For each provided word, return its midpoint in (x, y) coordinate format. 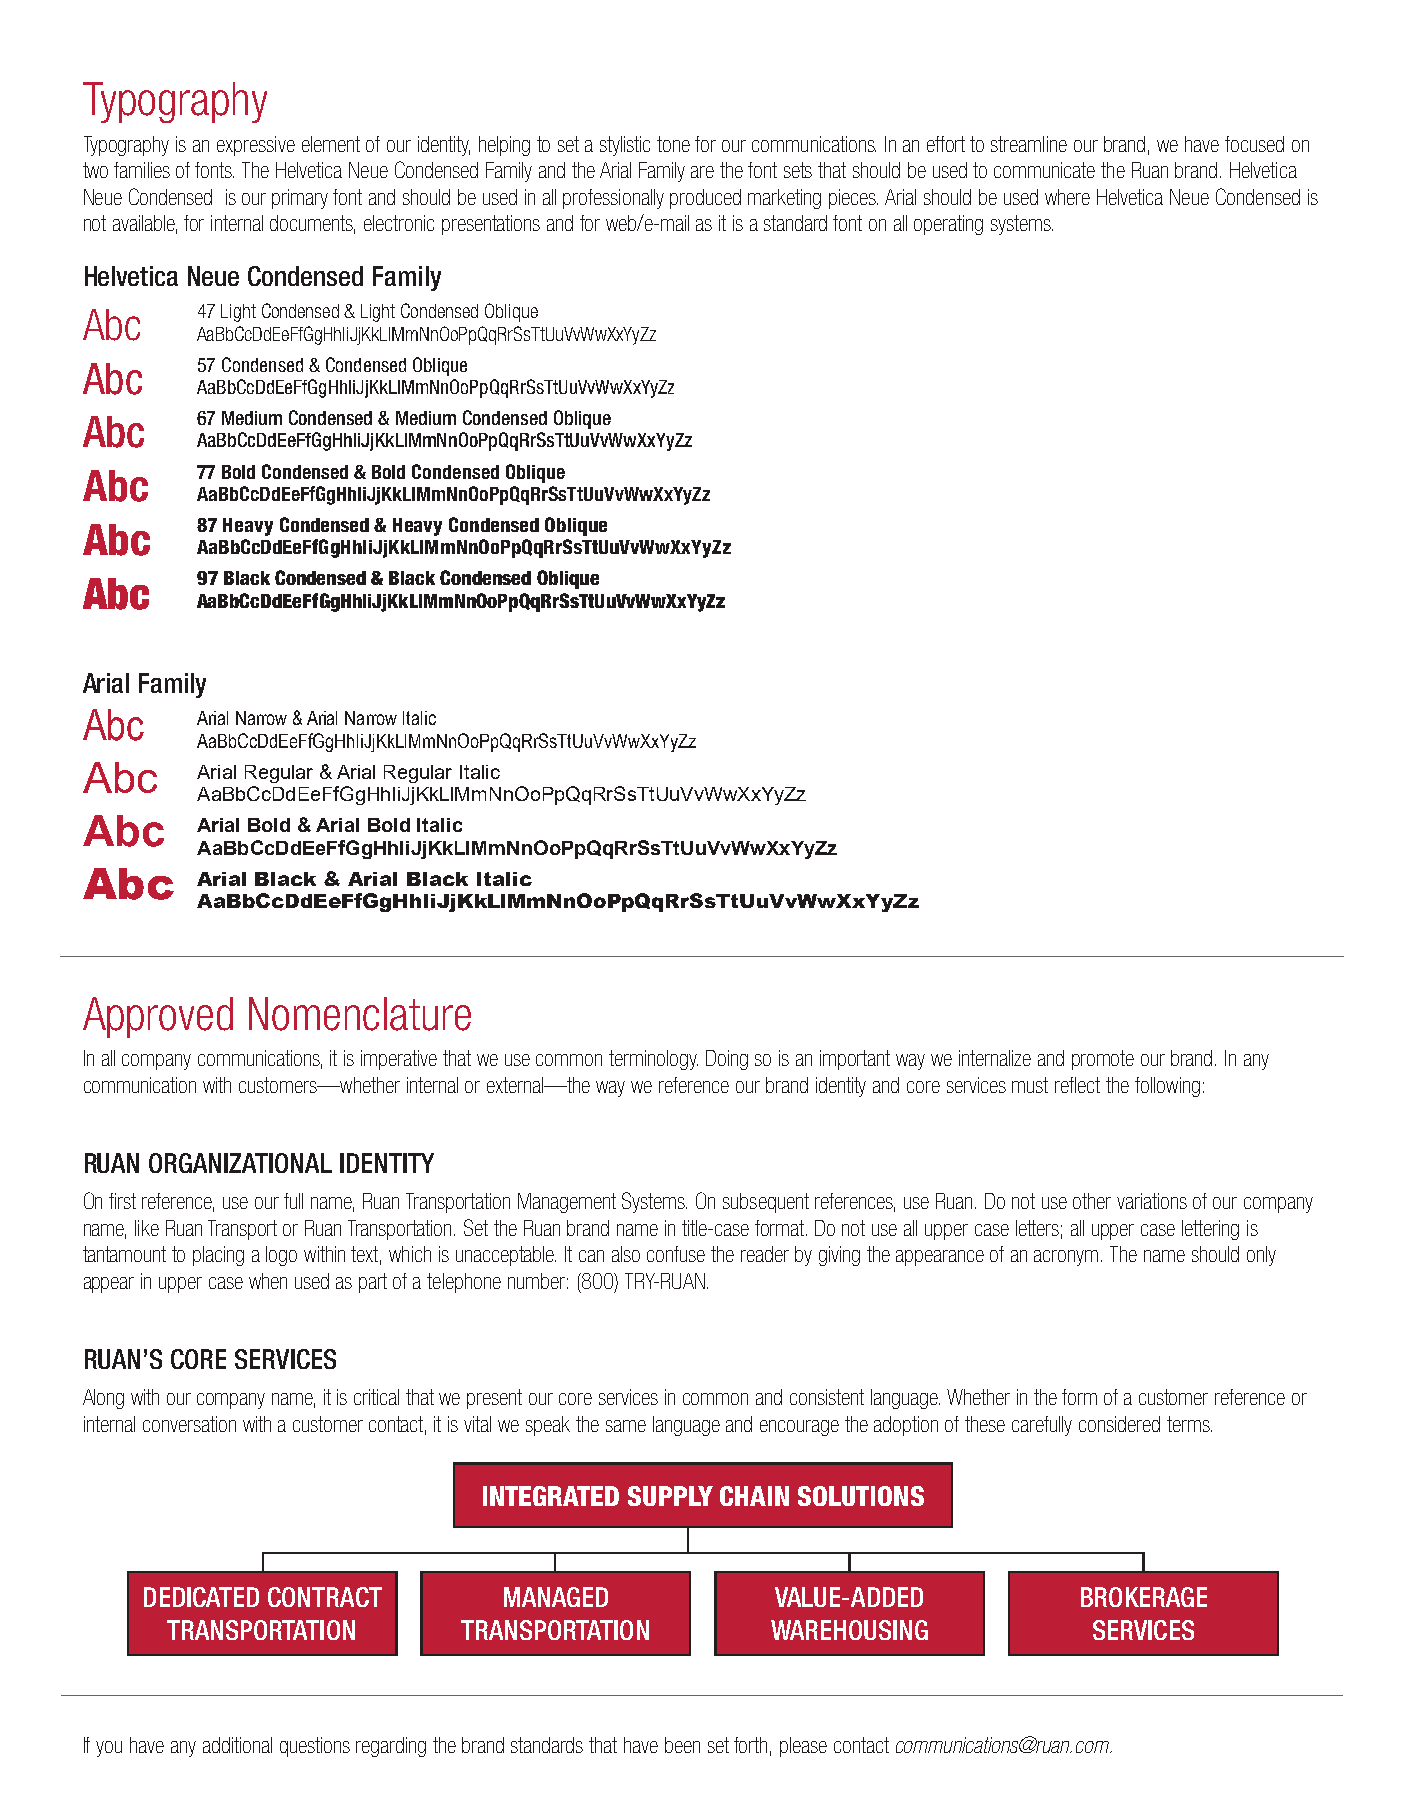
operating (948, 225)
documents (312, 224)
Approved (158, 1017)
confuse (676, 1254)
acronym (1066, 1258)
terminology (653, 1060)
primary (300, 199)
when (268, 1281)
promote (1103, 1060)
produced (705, 199)
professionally (613, 199)
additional (237, 1745)
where (1067, 197)
